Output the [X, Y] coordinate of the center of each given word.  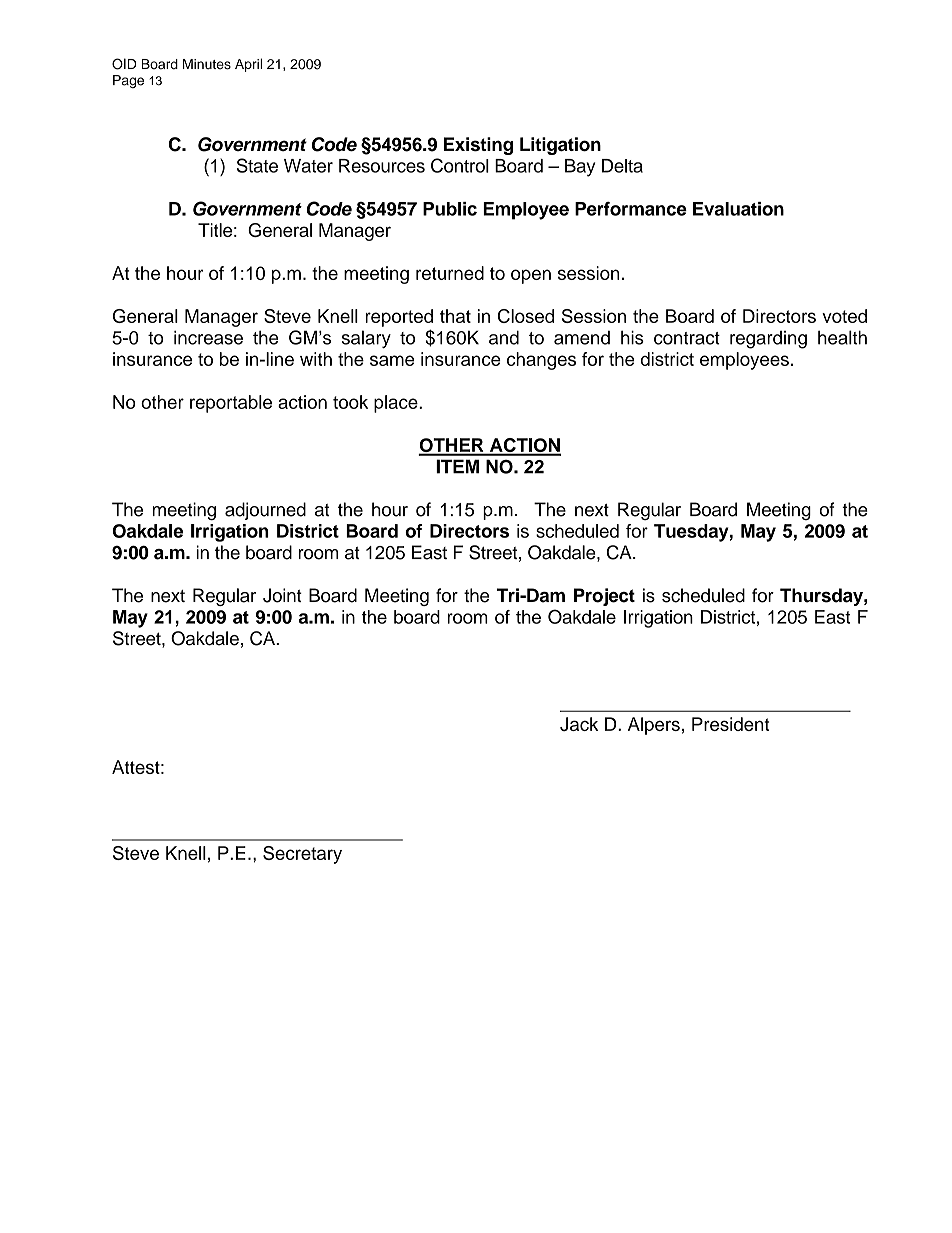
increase [208, 337]
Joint [282, 595]
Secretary [302, 855]
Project [604, 597]
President [730, 724]
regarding [768, 340]
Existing [478, 146]
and [504, 337]
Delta [622, 166]
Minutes [207, 64]
